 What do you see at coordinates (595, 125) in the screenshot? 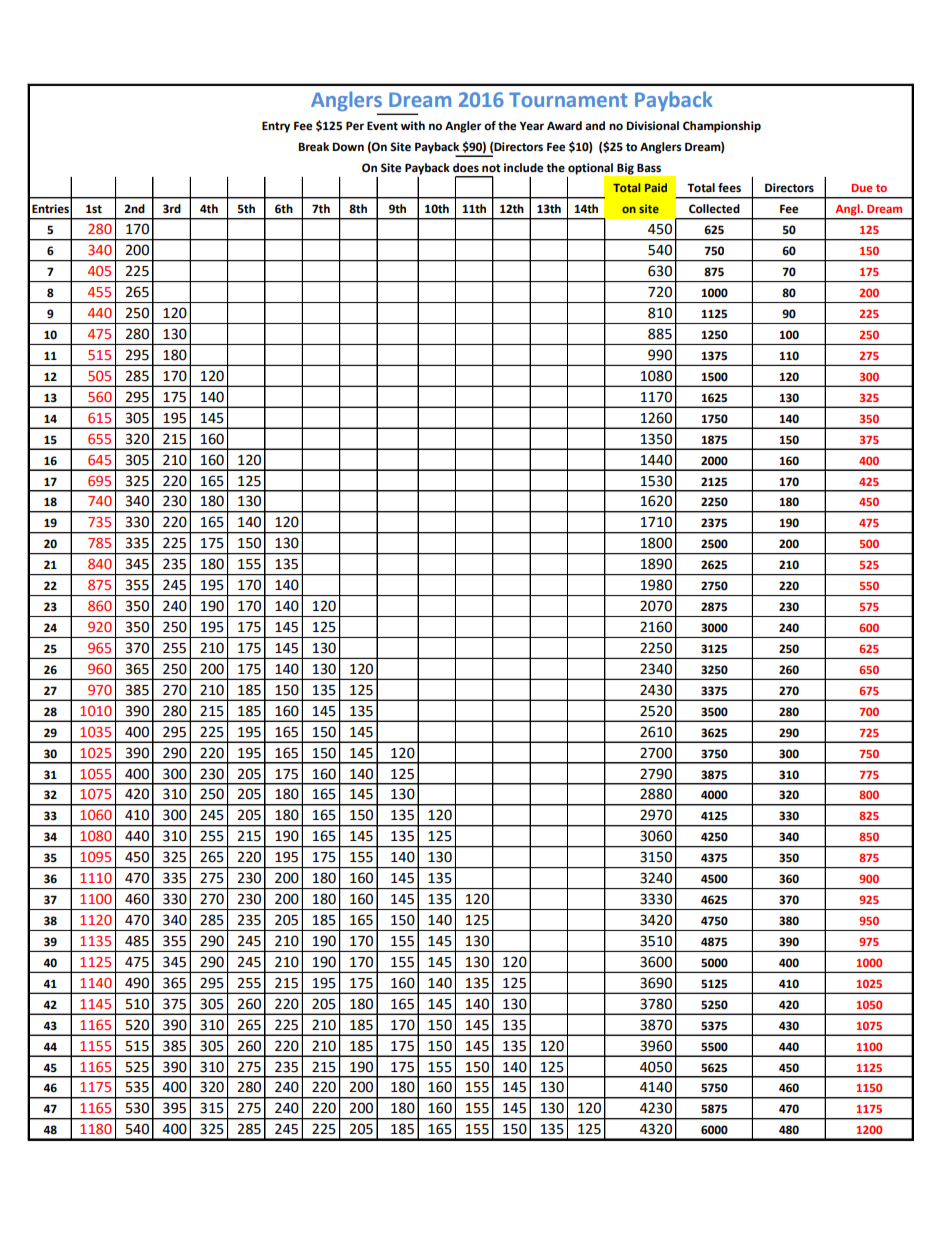
I see `and` at bounding box center [595, 125].
